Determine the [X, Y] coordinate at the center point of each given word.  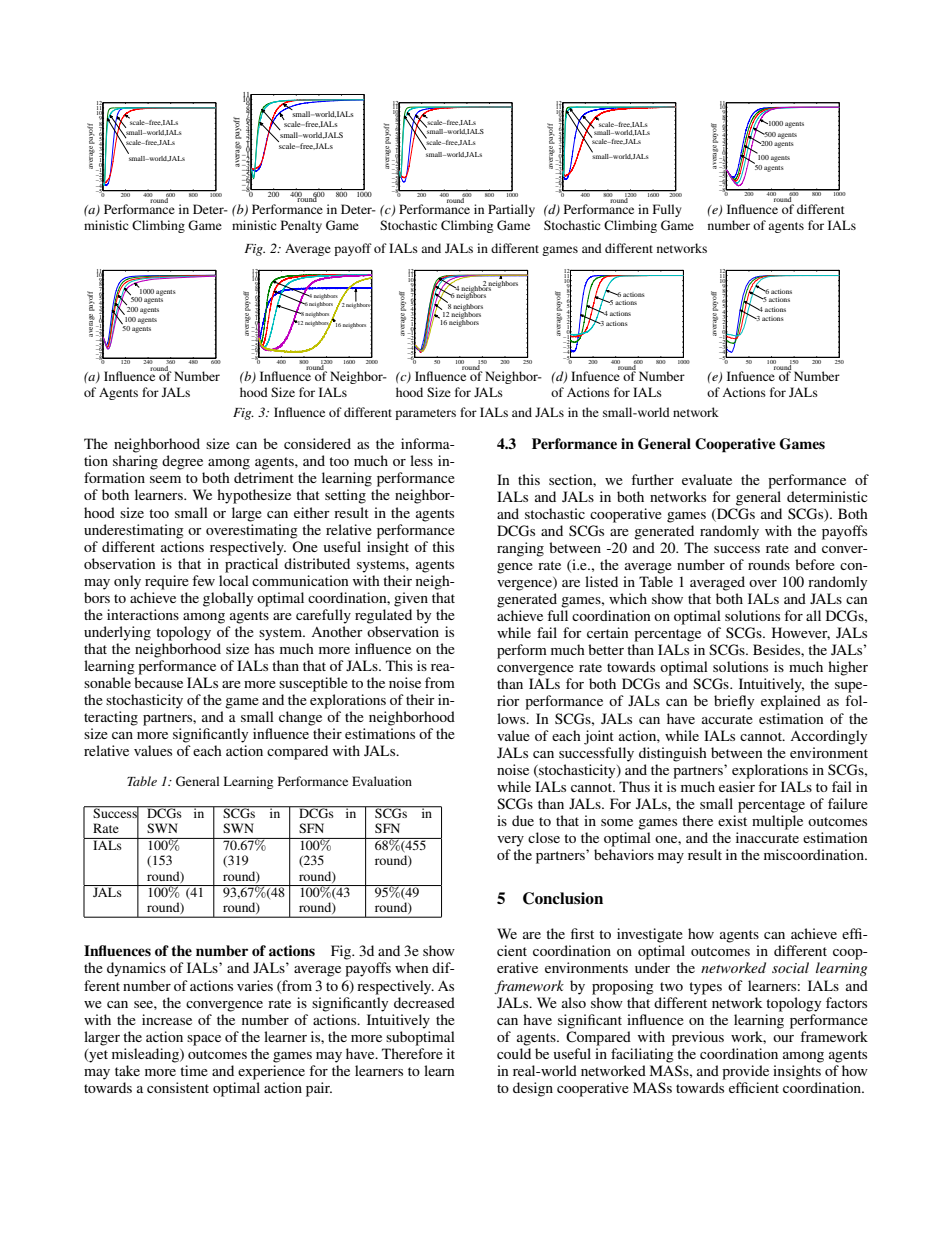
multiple [777, 822]
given [411, 599]
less [421, 460]
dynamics [136, 969]
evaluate [707, 479]
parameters [425, 414]
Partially [511, 210]
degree [182, 462]
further [652, 479]
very [510, 841]
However [801, 633]
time [194, 1070]
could [514, 1053]
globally [228, 599]
